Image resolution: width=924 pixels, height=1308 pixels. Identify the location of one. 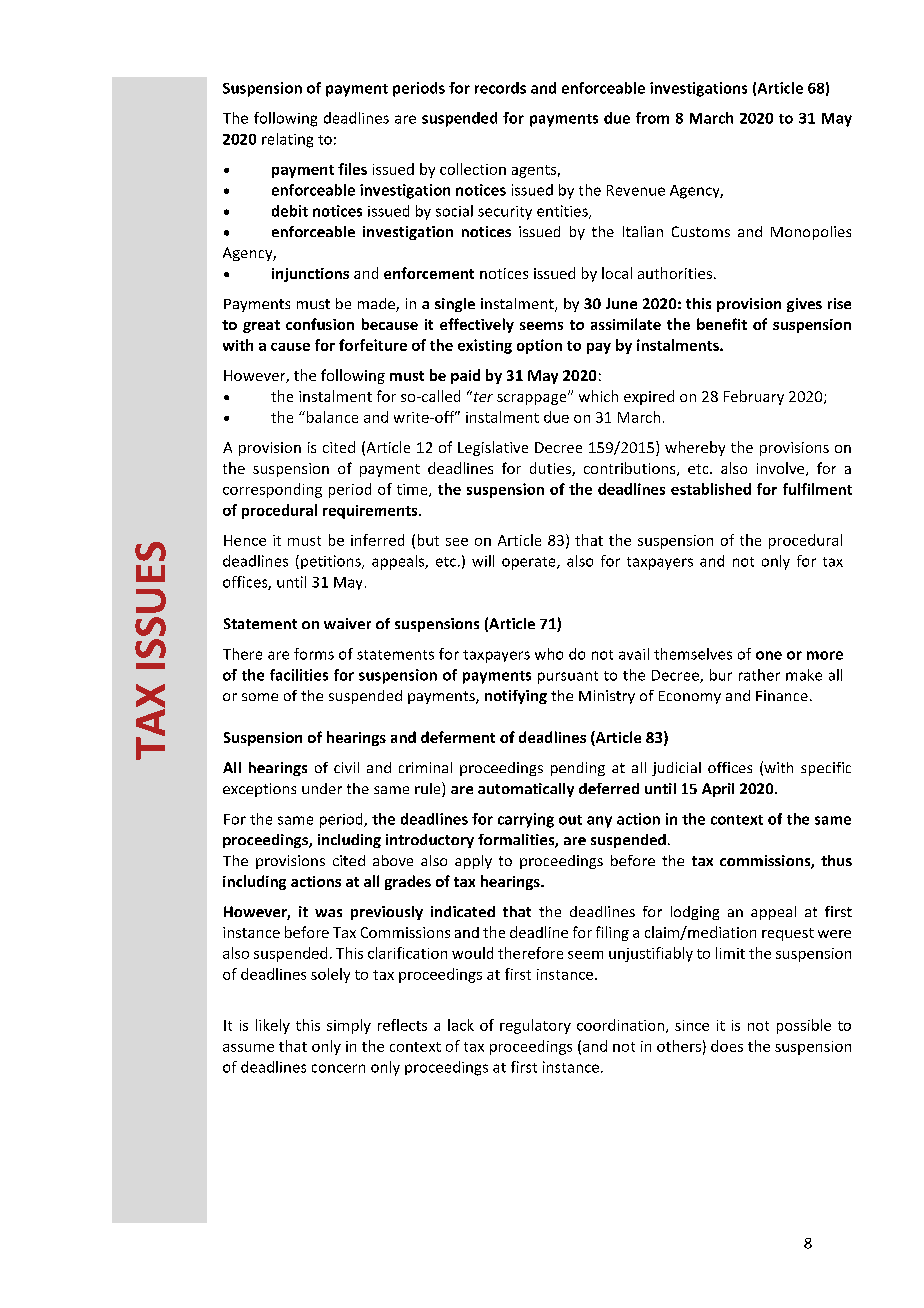
(769, 655).
